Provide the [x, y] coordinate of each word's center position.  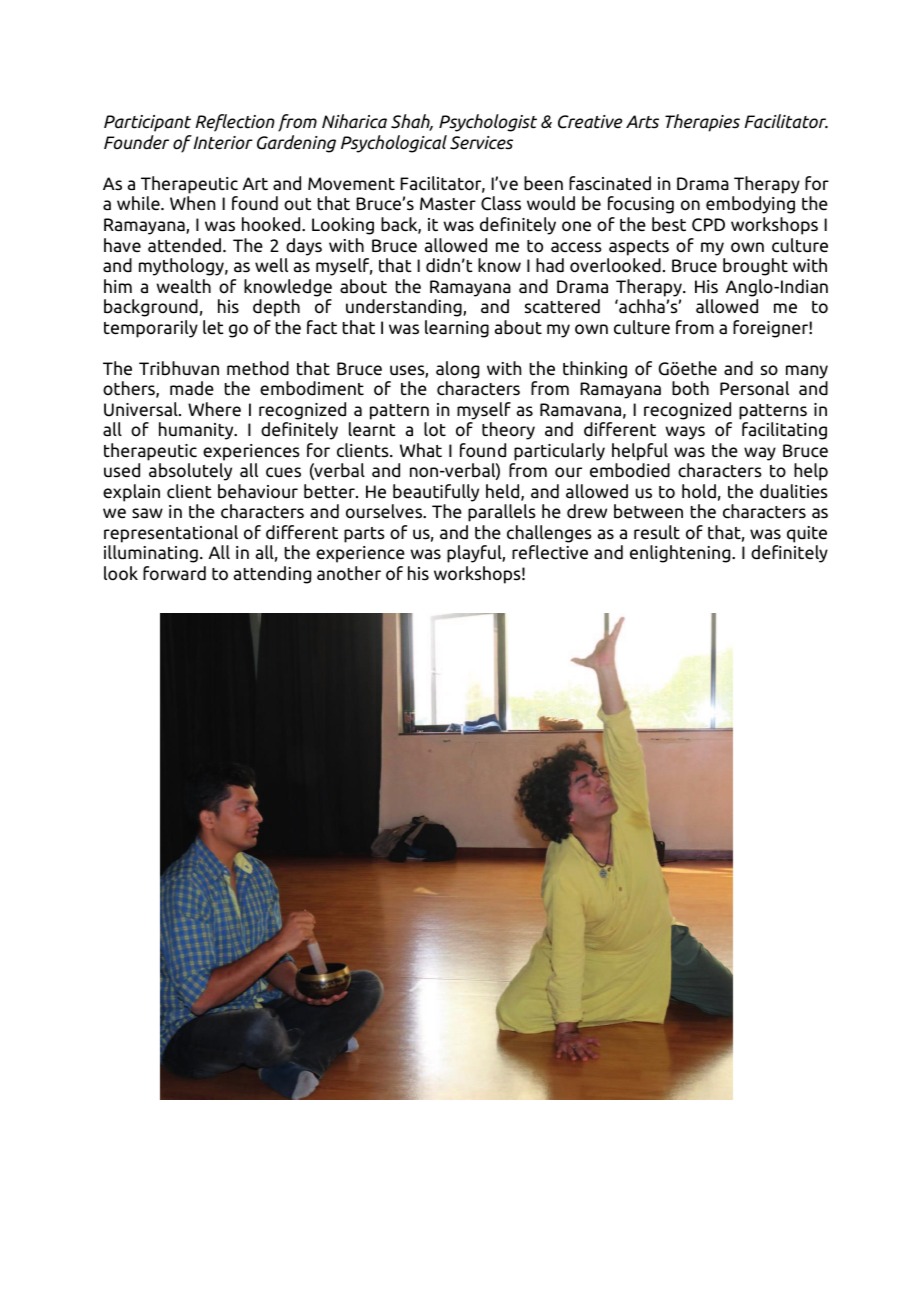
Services [481, 143]
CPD [708, 225]
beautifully [436, 493]
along [457, 370]
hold [699, 491]
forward [174, 573]
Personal [754, 388]
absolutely [190, 472]
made [192, 388]
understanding [405, 308]
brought [755, 267]
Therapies [702, 123]
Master [448, 204]
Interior [222, 142]
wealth [183, 286]
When [192, 203]
